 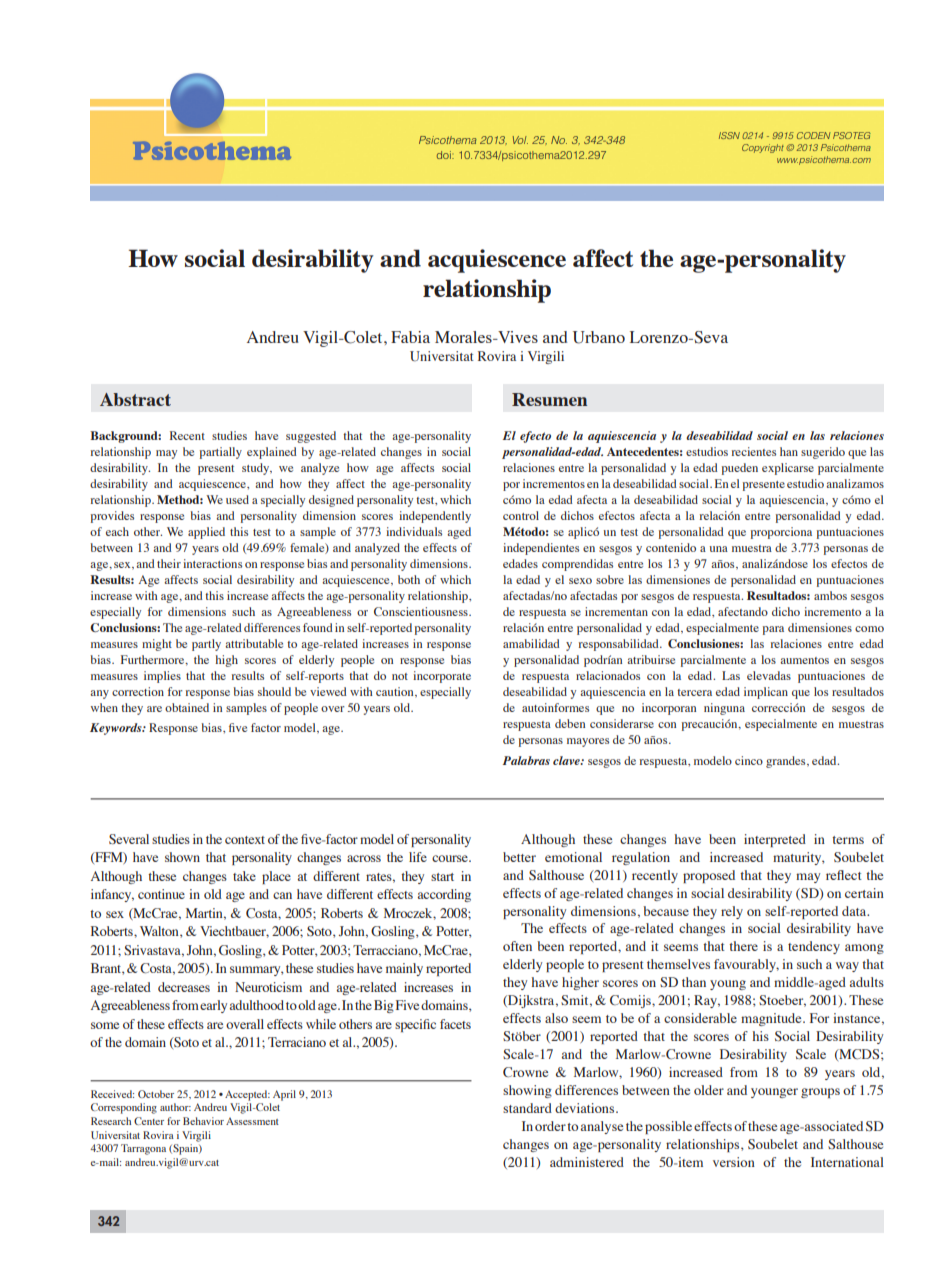 I want to click on partly, so click(x=206, y=645).
